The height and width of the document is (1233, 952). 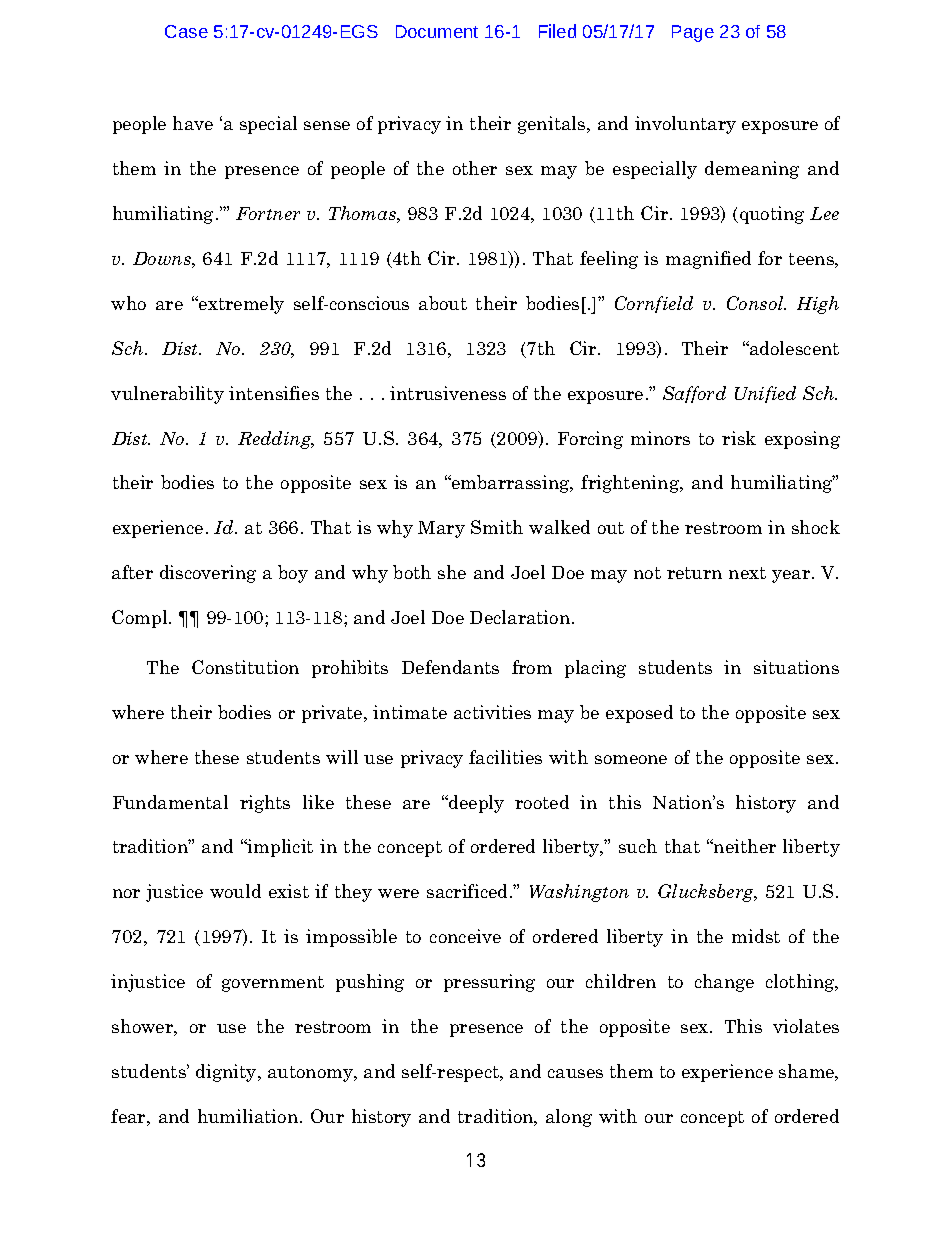 What do you see at coordinates (186, 31) in the document?
I see `Case` at bounding box center [186, 31].
